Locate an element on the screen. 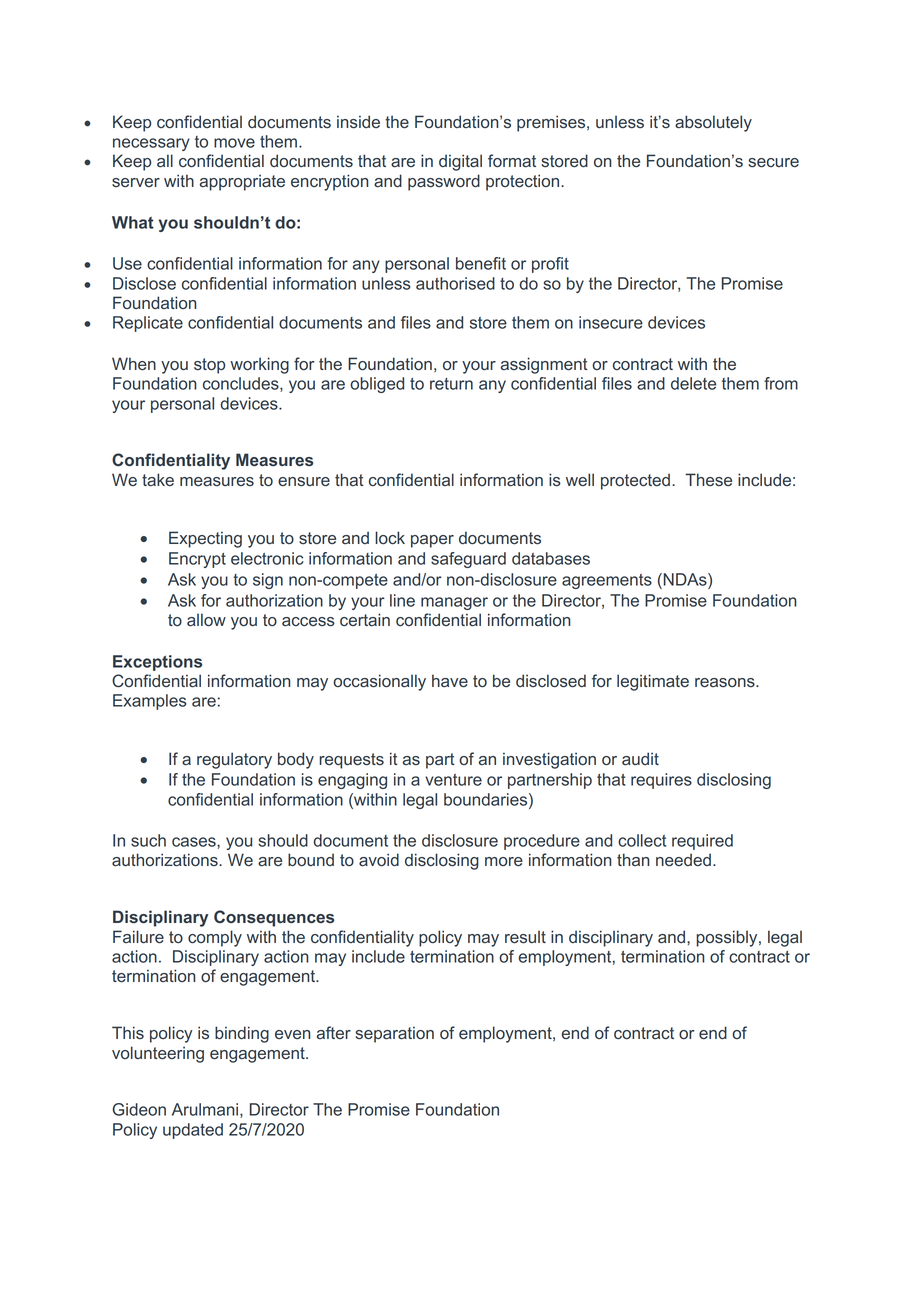 The width and height of the screenshot is (924, 1308). allow is located at coordinates (206, 620).
